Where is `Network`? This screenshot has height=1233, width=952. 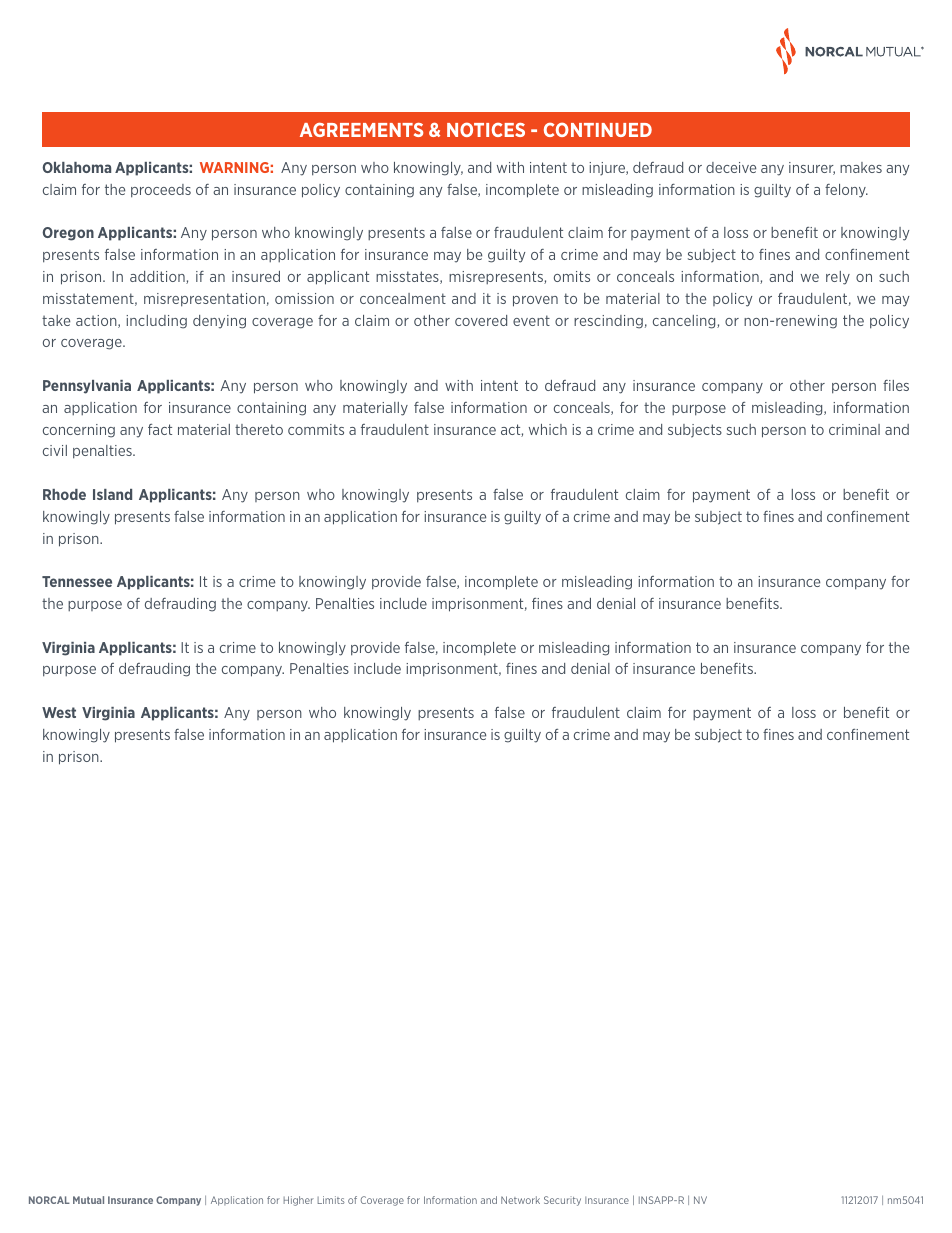 Network is located at coordinates (520, 1200).
